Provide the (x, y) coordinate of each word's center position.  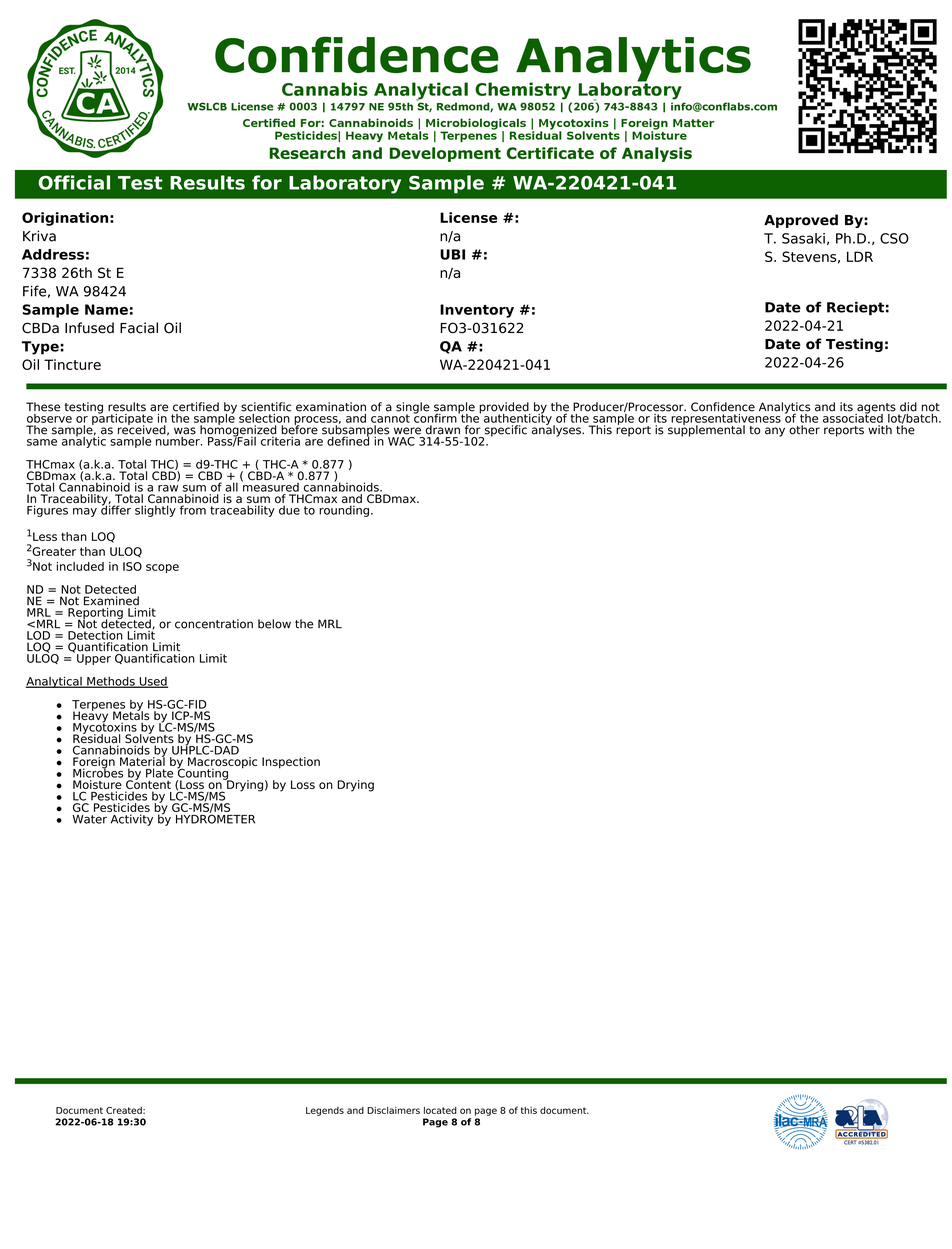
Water (89, 819)
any (775, 432)
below (274, 624)
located (440, 1110)
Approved (801, 221)
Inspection (291, 763)
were (407, 431)
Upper (94, 659)
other (804, 430)
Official (74, 182)
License (469, 217)
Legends (325, 1111)
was (185, 431)
